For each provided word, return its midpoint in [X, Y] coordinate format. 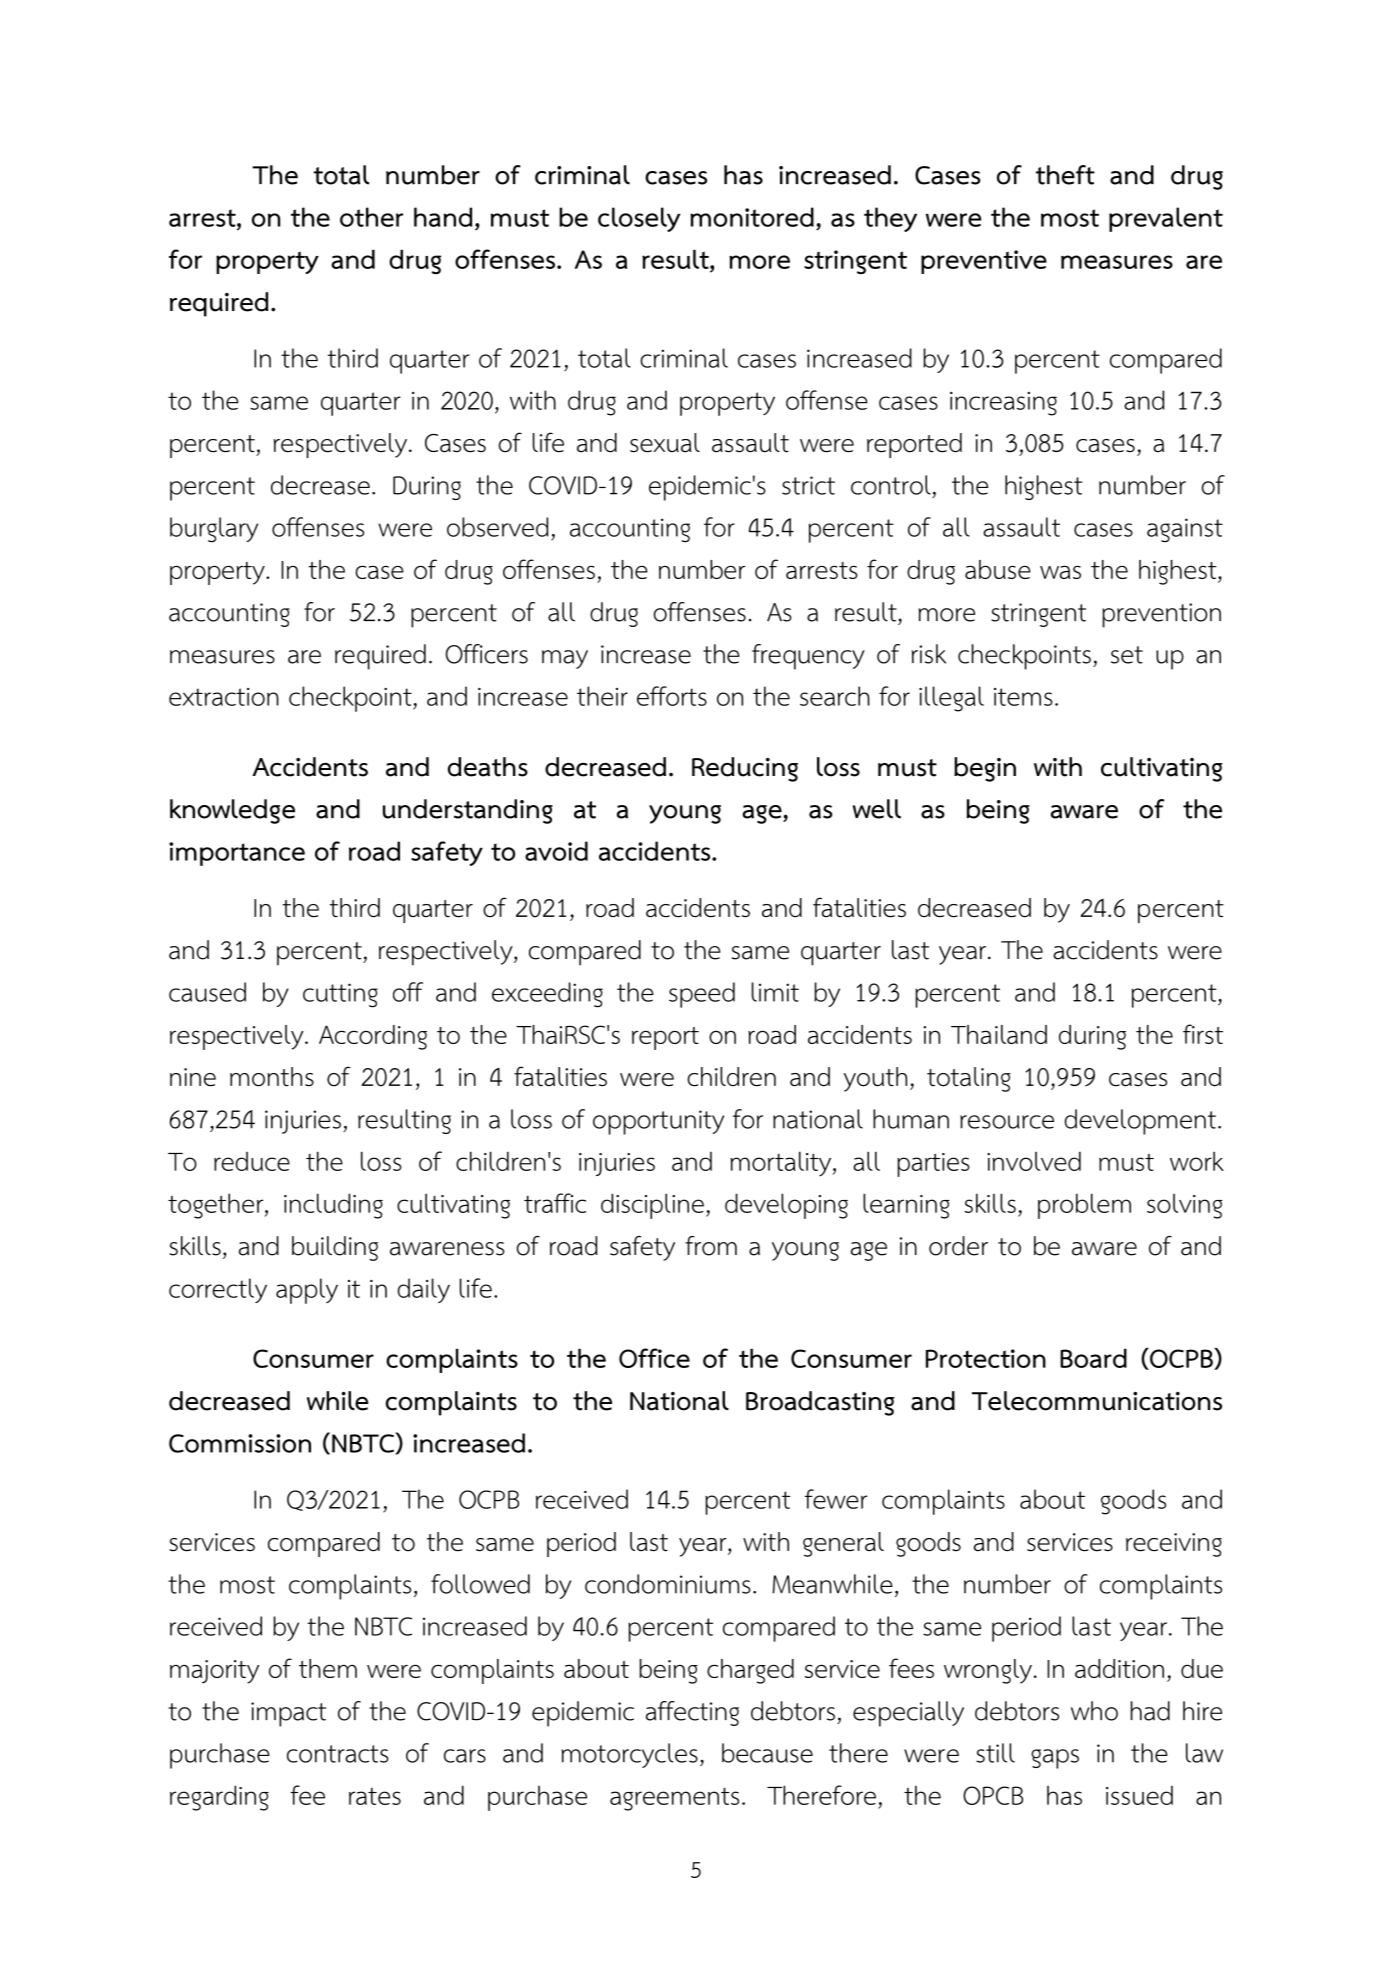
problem [1084, 1206]
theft [1065, 175]
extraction [224, 697]
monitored [752, 217]
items [1023, 697]
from [711, 1246]
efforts [672, 696]
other [371, 217]
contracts [338, 1754]
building [335, 1248]
